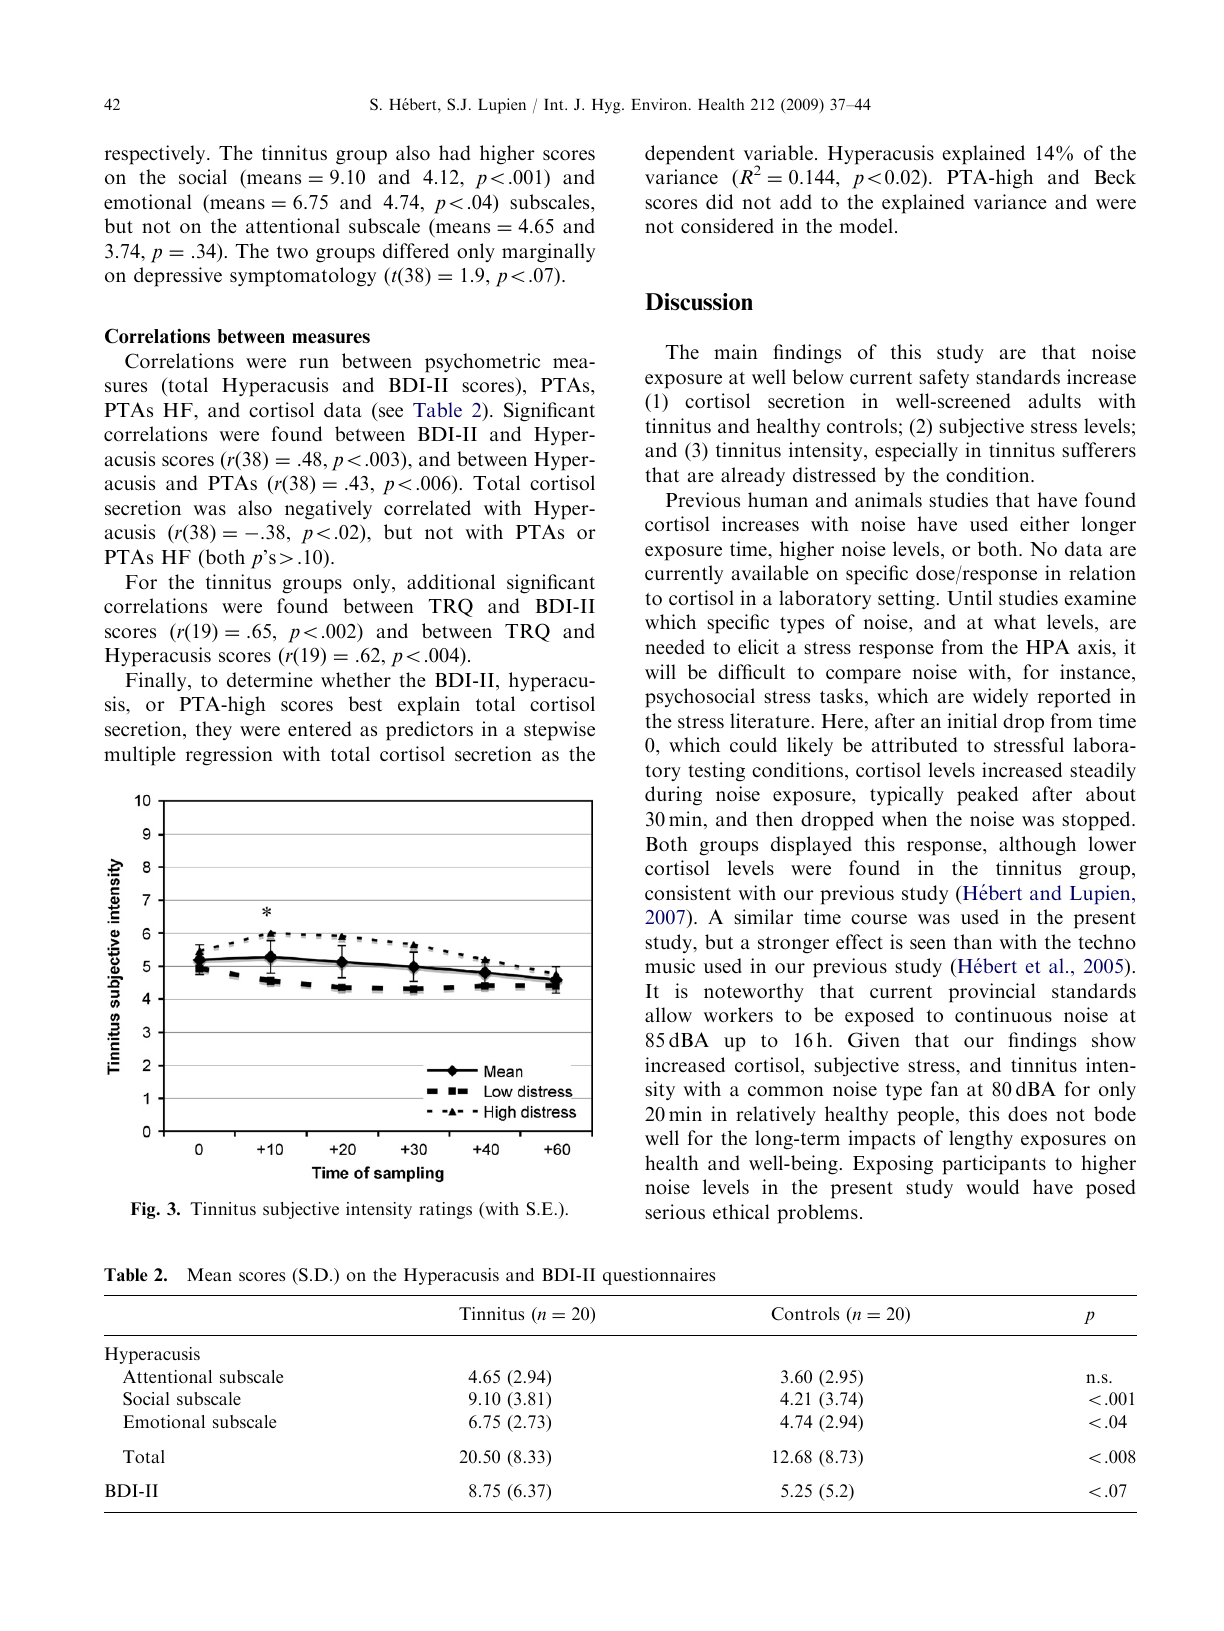 This document has height=1631, width=1224. I want to click on consistent, so click(688, 892).
